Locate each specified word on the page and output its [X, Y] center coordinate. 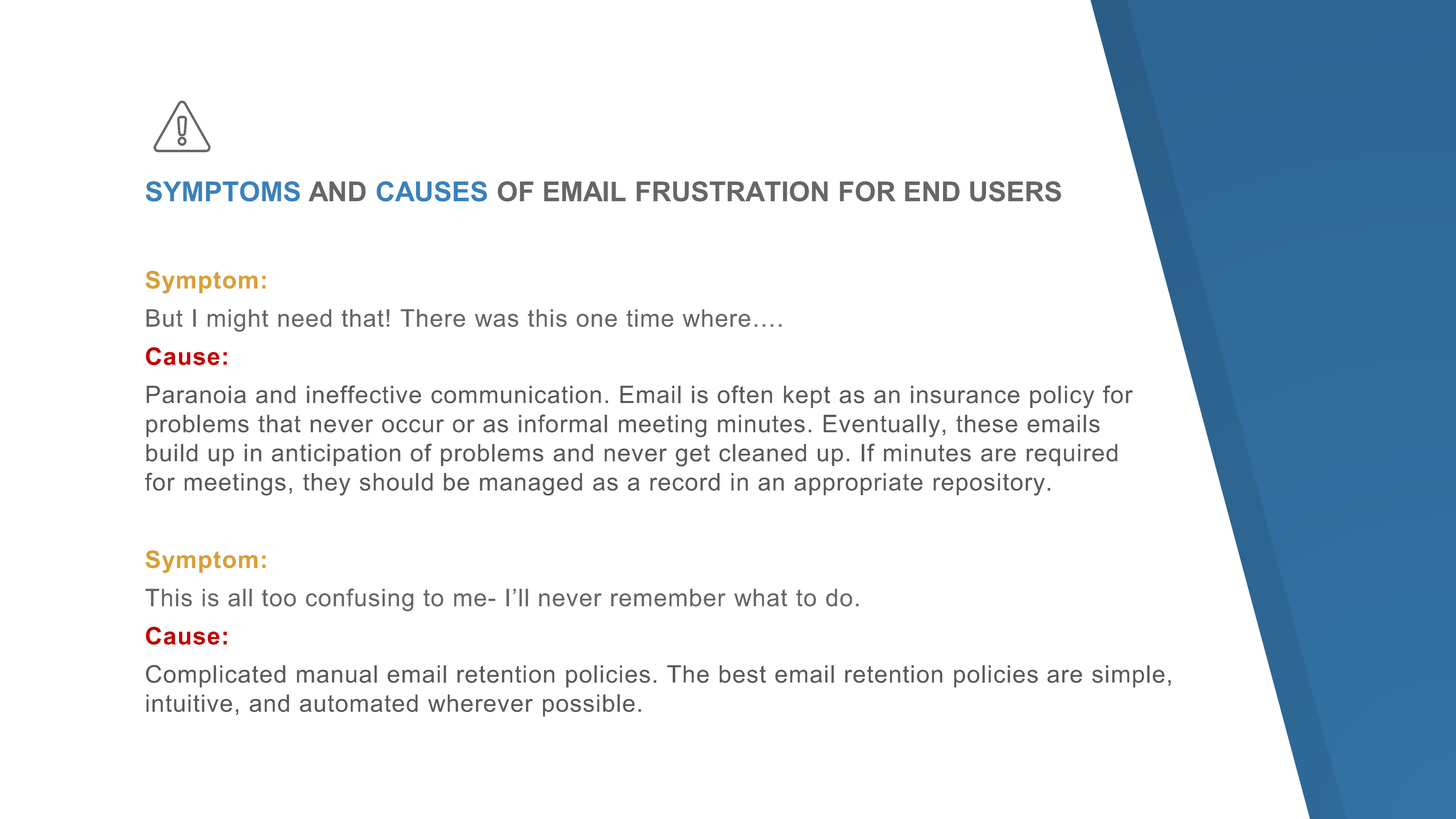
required [1072, 455]
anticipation [336, 455]
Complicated [215, 676]
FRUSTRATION [732, 191]
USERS [1015, 191]
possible [589, 705]
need [304, 318]
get [693, 456]
